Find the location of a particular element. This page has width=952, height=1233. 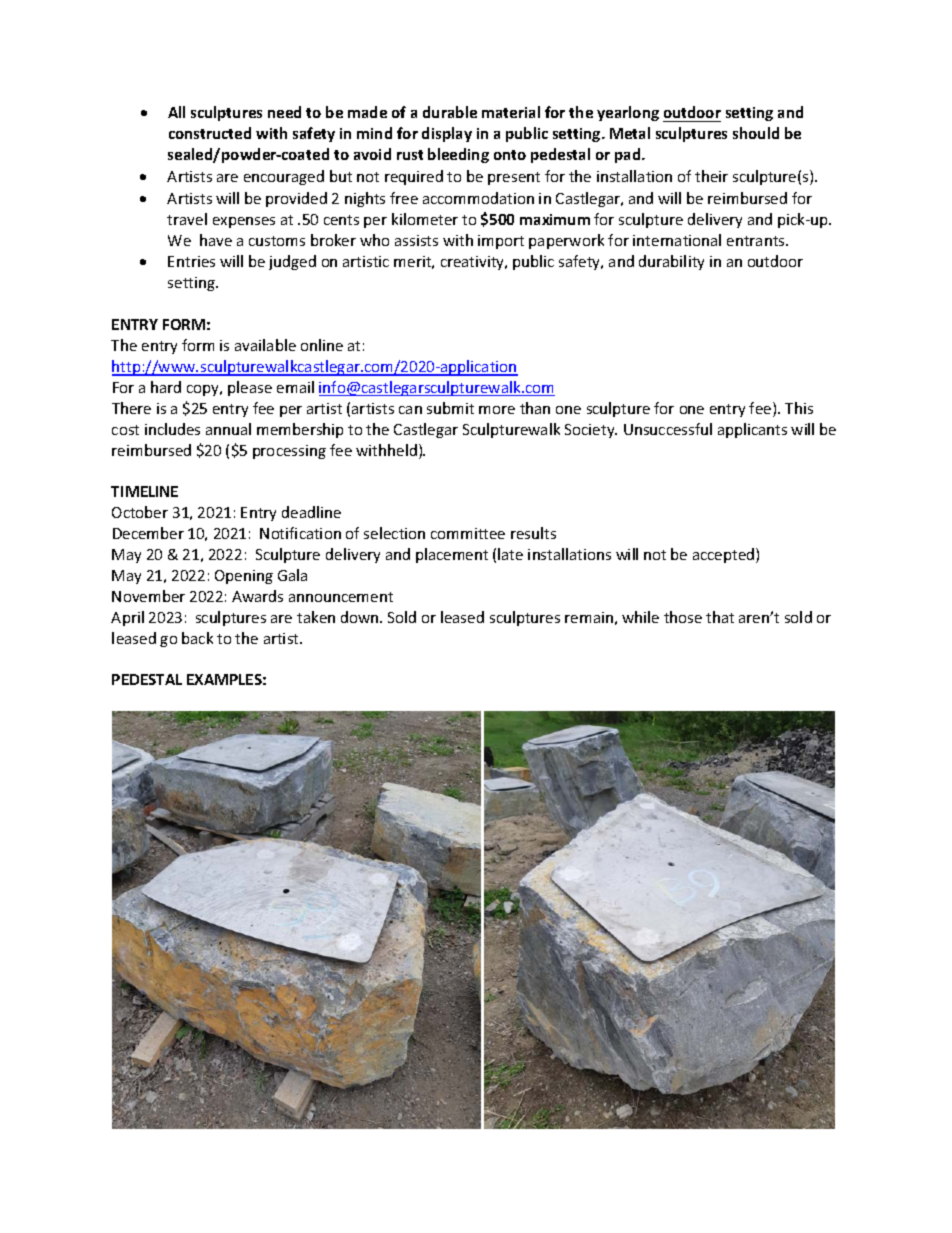

display is located at coordinates (447, 134).
